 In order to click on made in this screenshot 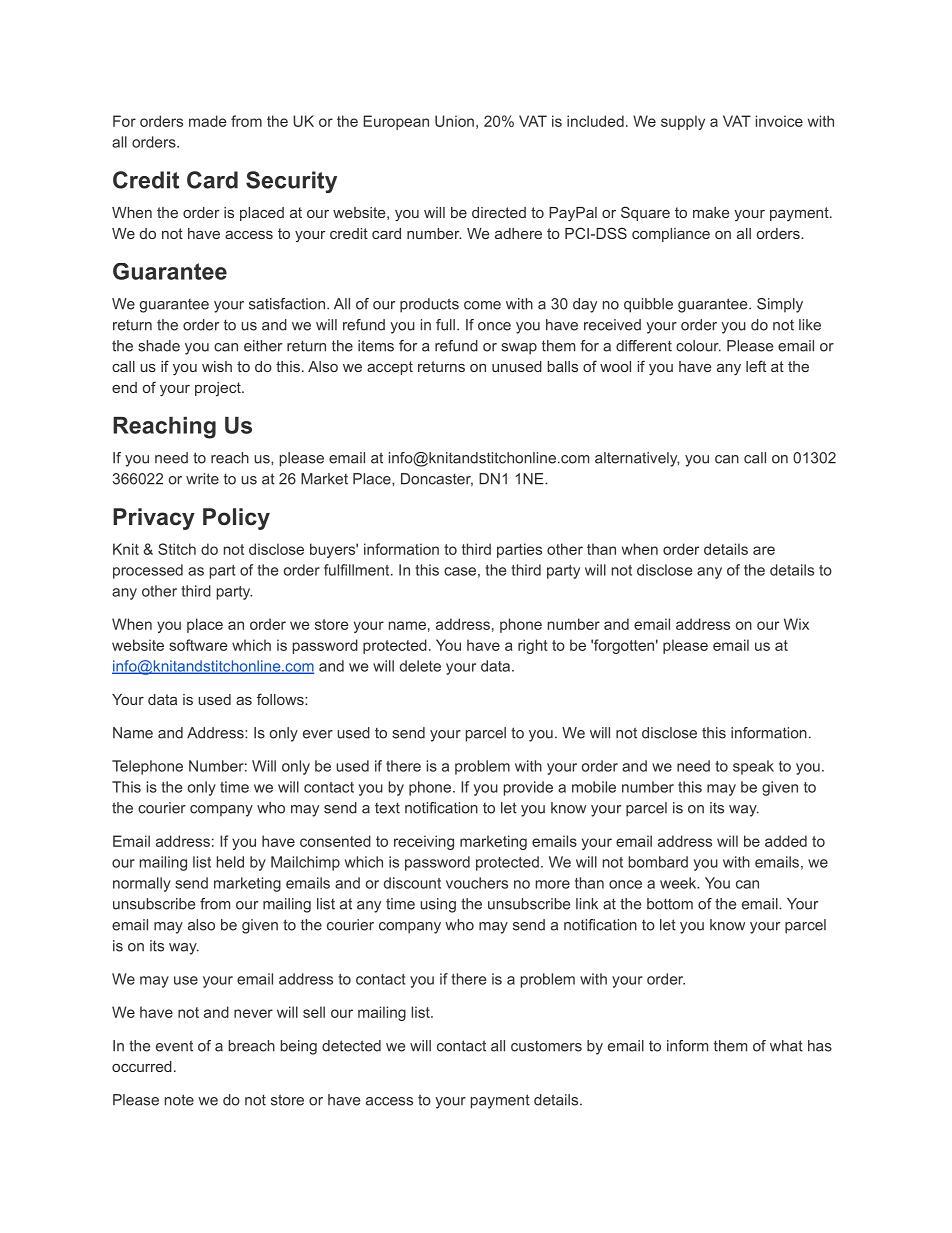, I will do `click(208, 121)`.
